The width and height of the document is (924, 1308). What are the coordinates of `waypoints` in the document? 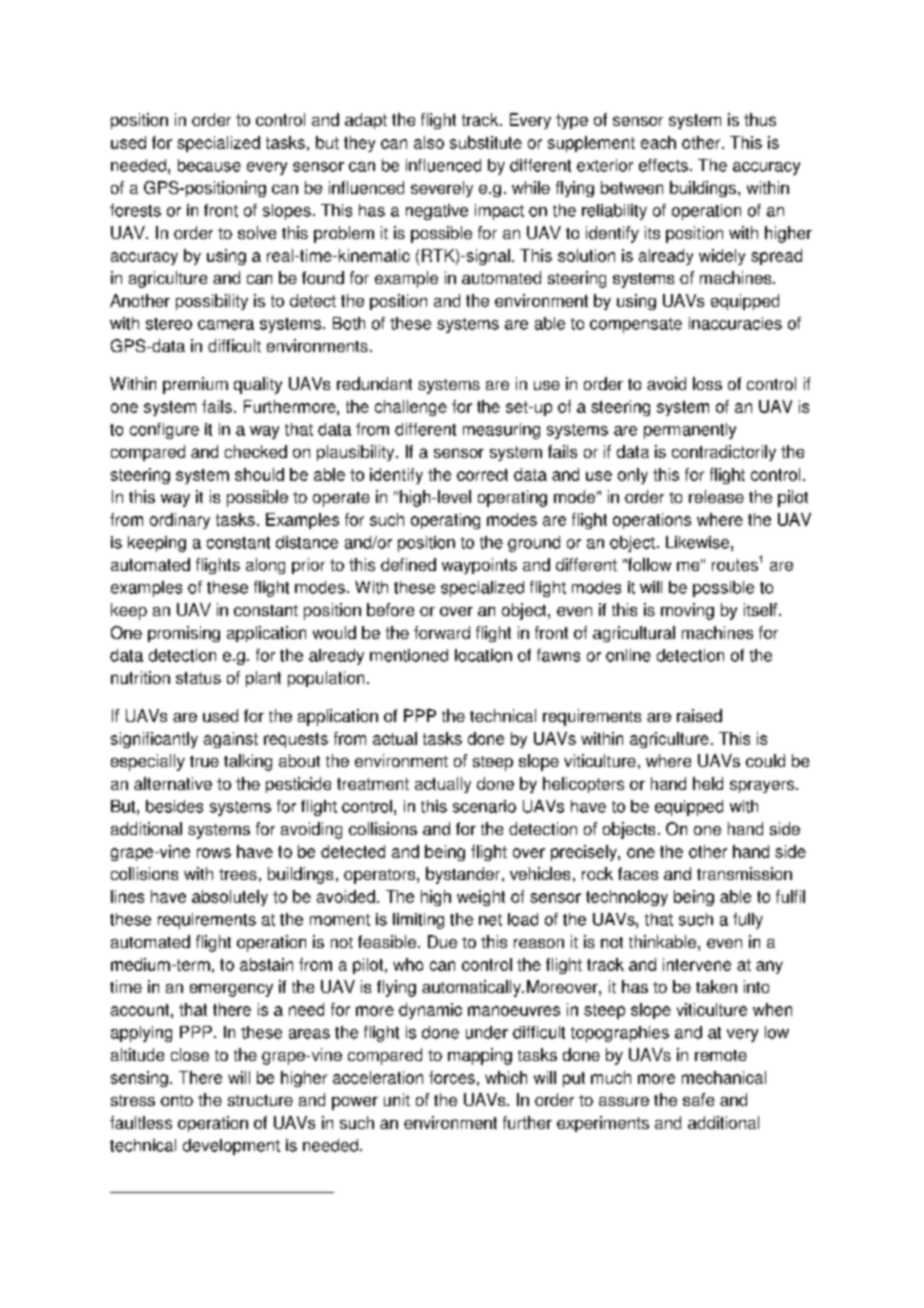 It's located at (479, 566).
